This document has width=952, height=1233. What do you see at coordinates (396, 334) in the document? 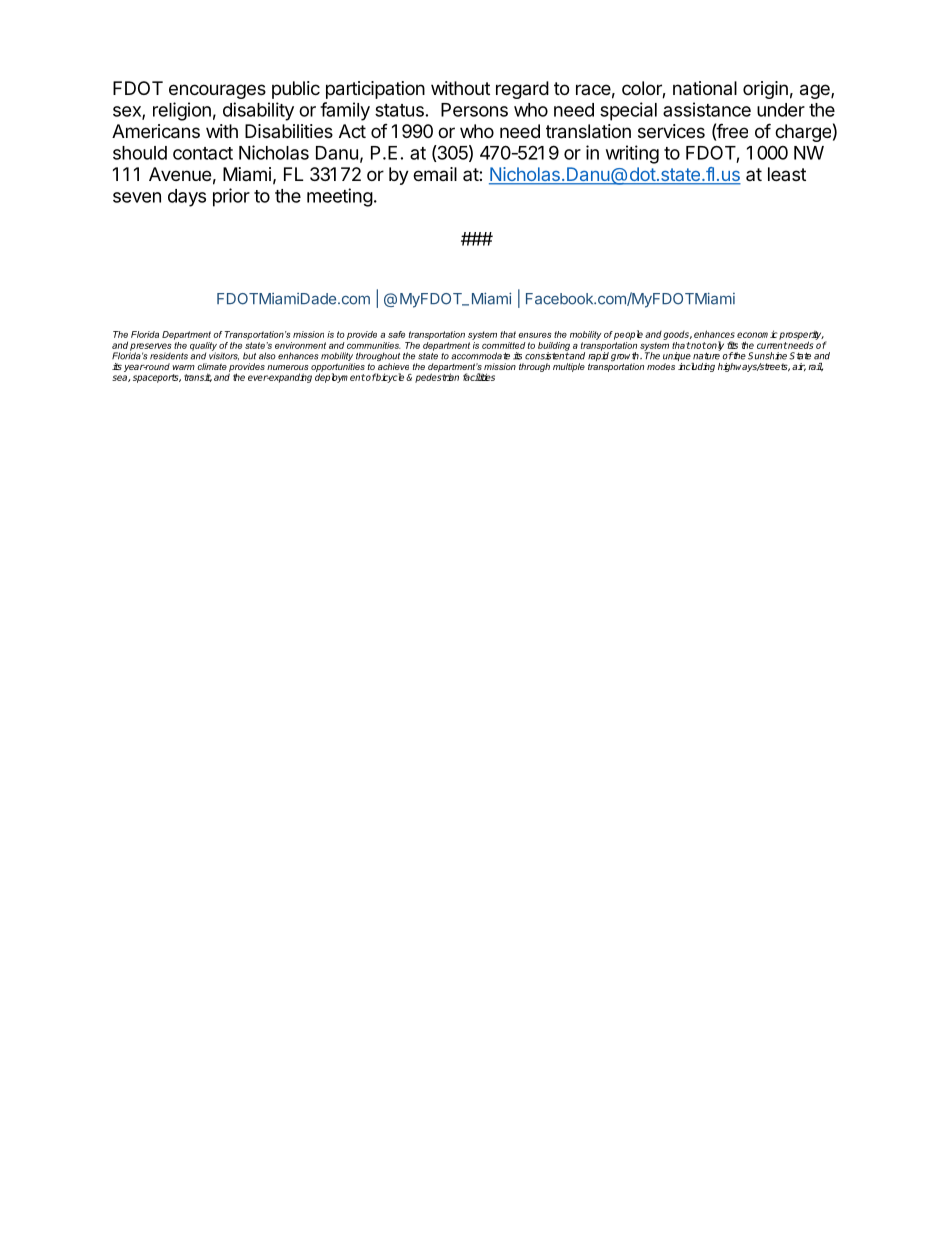
I see `safe` at bounding box center [396, 334].
